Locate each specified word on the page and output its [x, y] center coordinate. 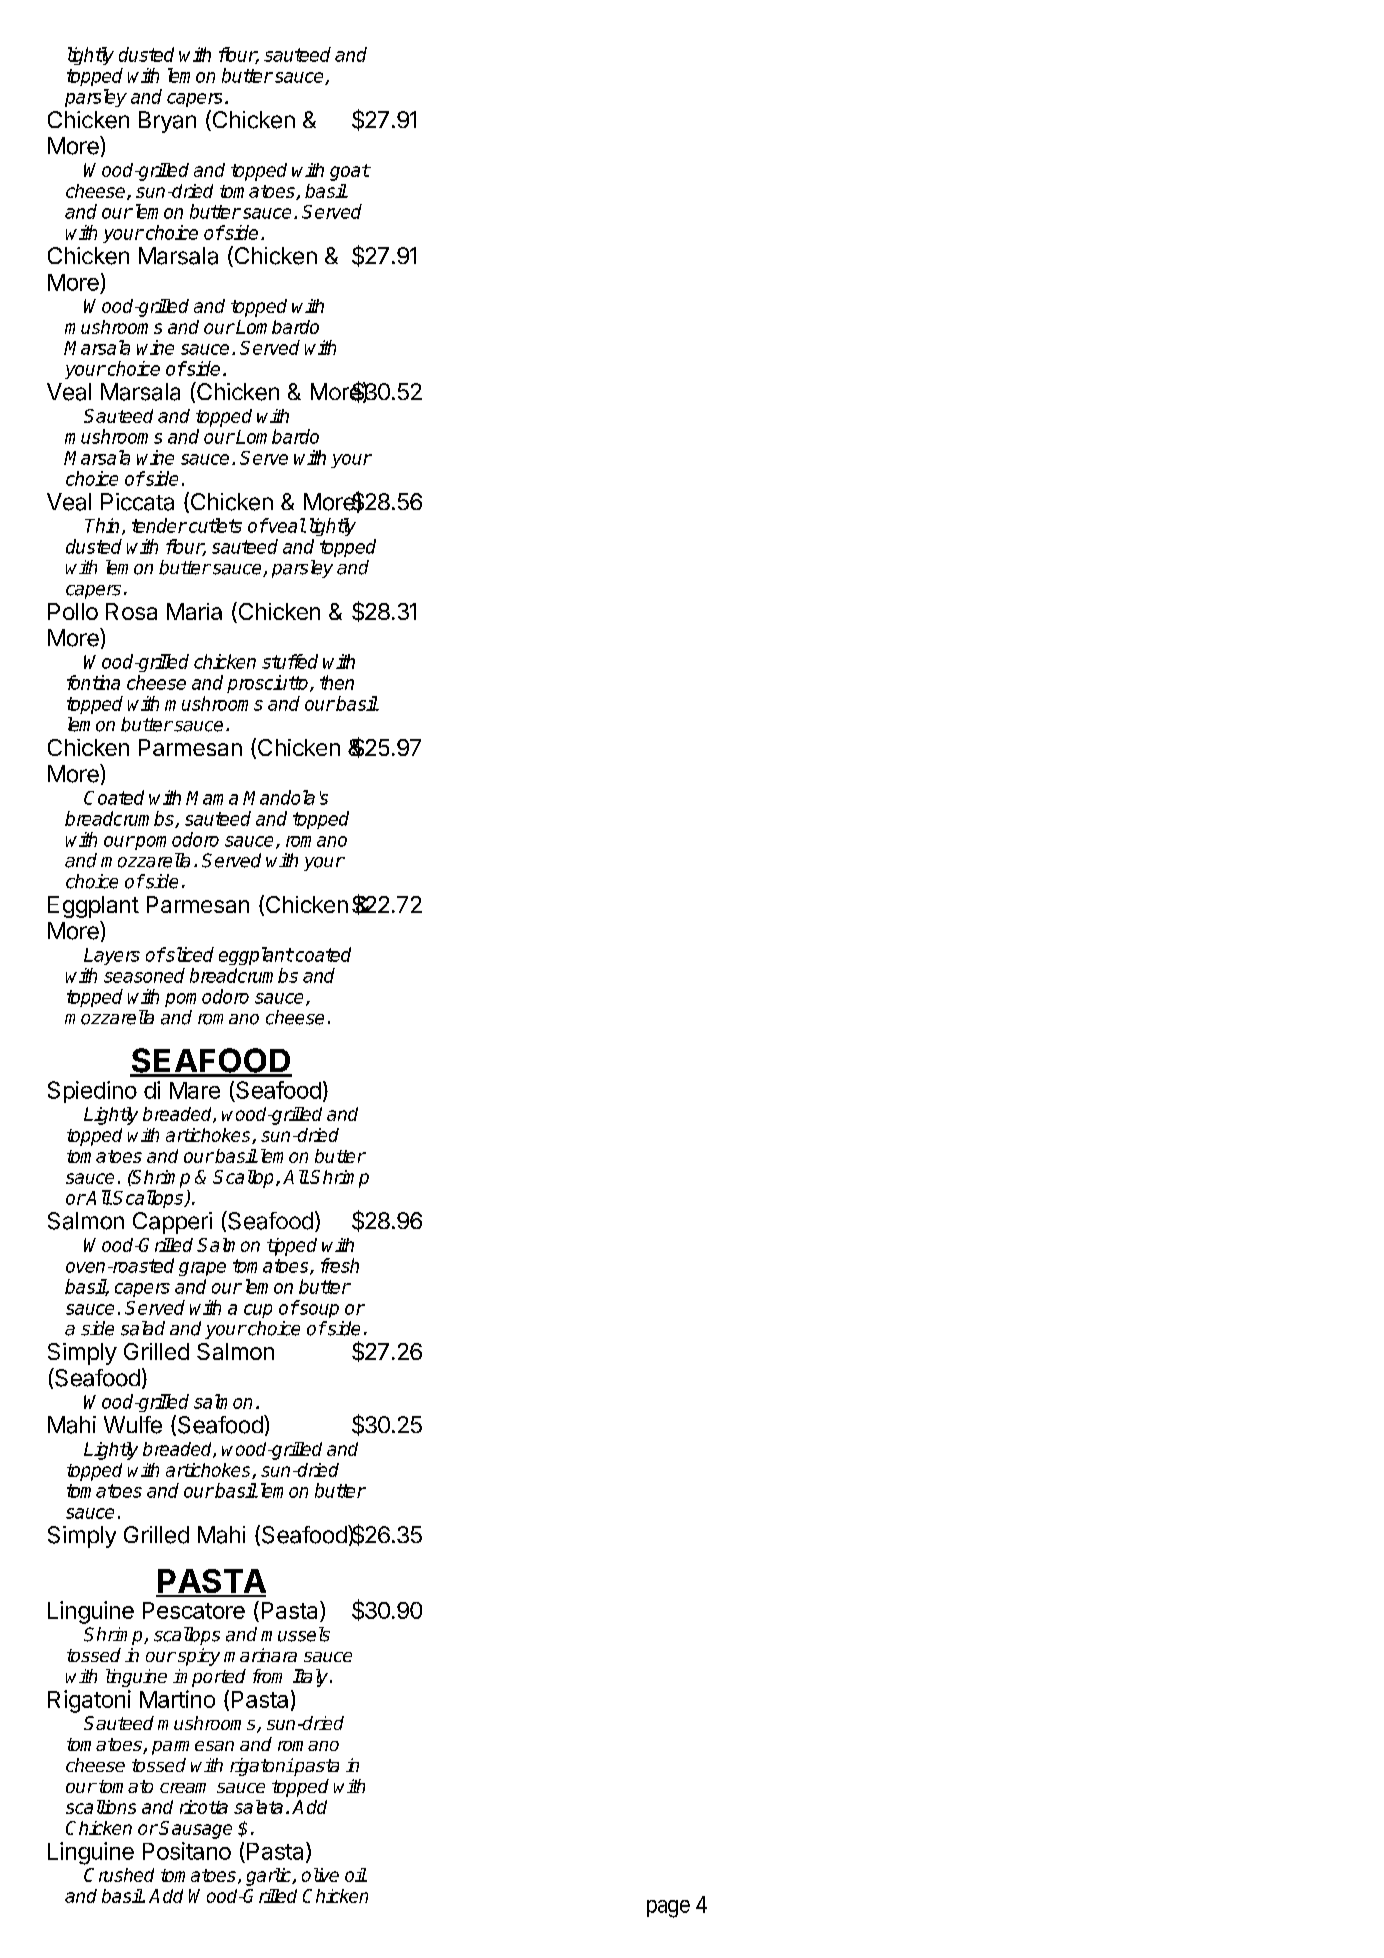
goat [350, 172]
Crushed [119, 1875]
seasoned [144, 975]
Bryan [167, 122]
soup [318, 1311]
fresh [340, 1265]
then [337, 682]
